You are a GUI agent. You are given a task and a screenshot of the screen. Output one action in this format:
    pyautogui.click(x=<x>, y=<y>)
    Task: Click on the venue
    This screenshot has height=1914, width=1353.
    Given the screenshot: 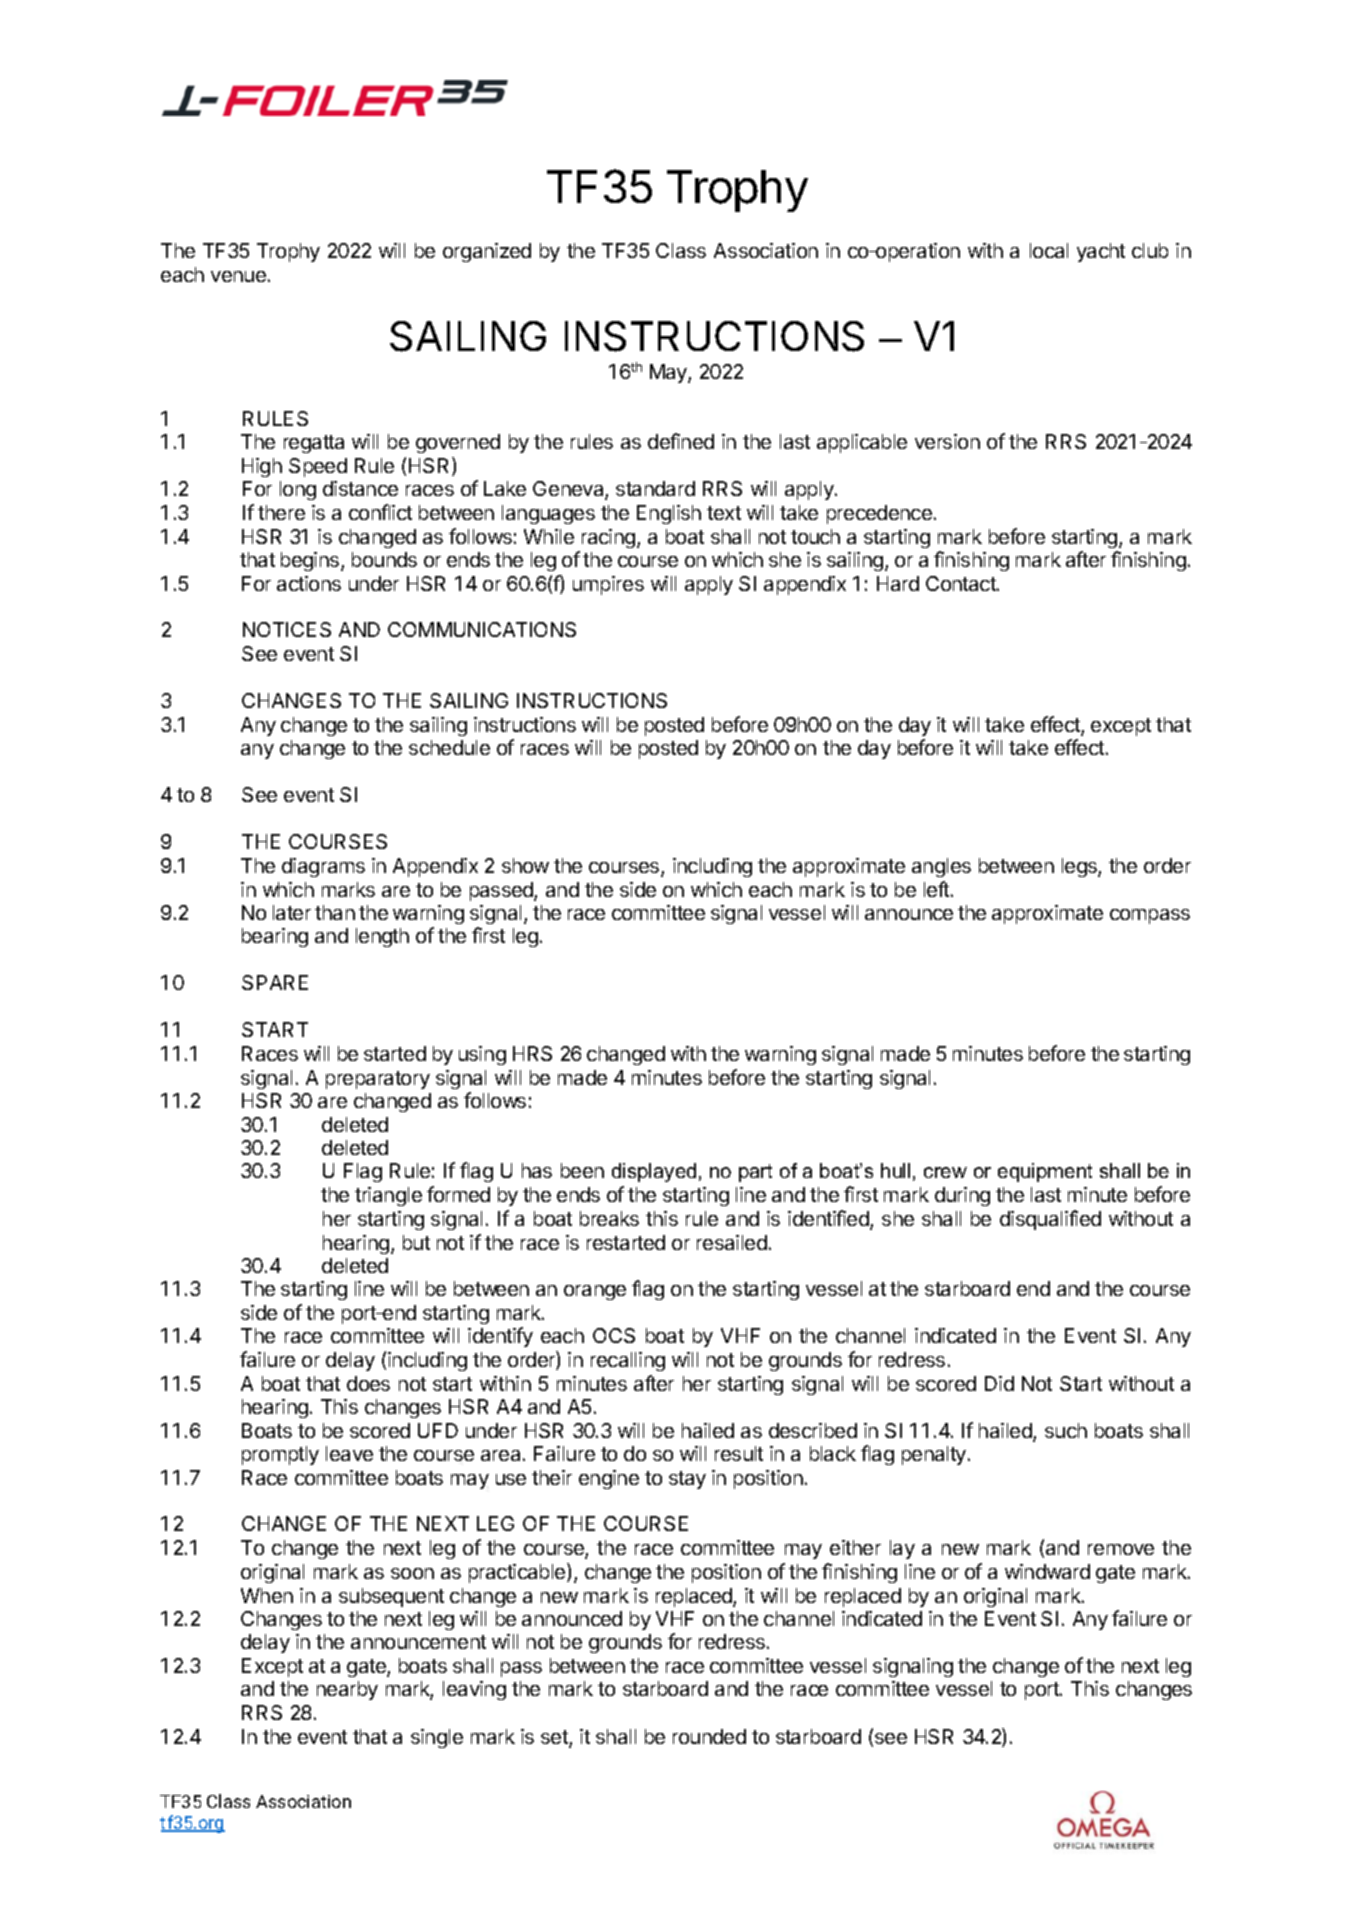 What is the action you would take?
    pyautogui.click(x=238, y=276)
